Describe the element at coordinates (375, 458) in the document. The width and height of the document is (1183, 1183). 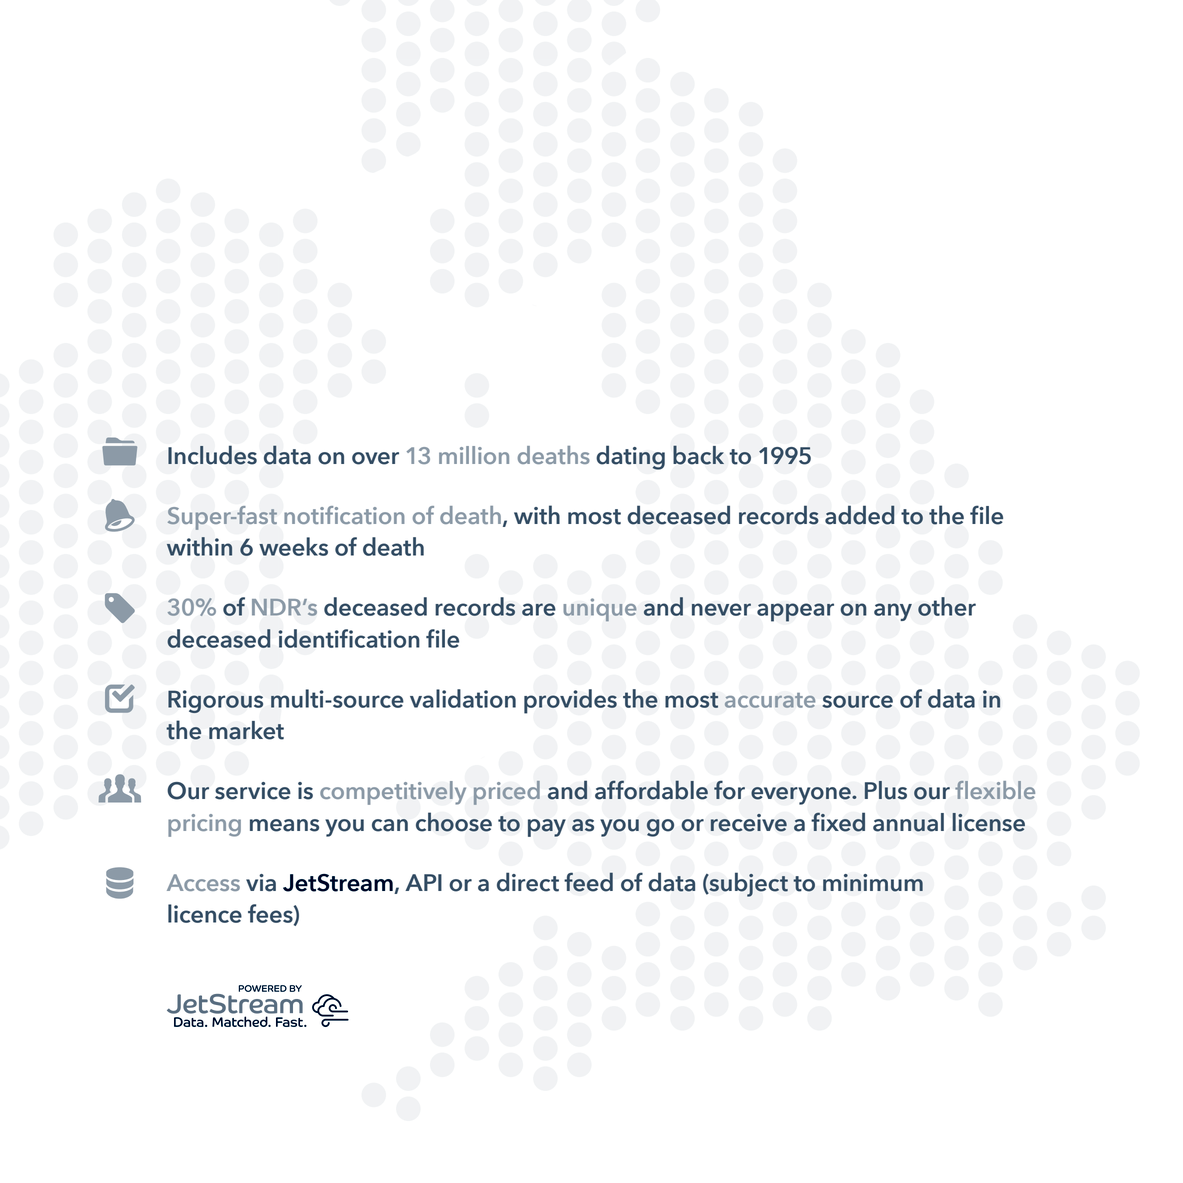
I see `over` at that location.
